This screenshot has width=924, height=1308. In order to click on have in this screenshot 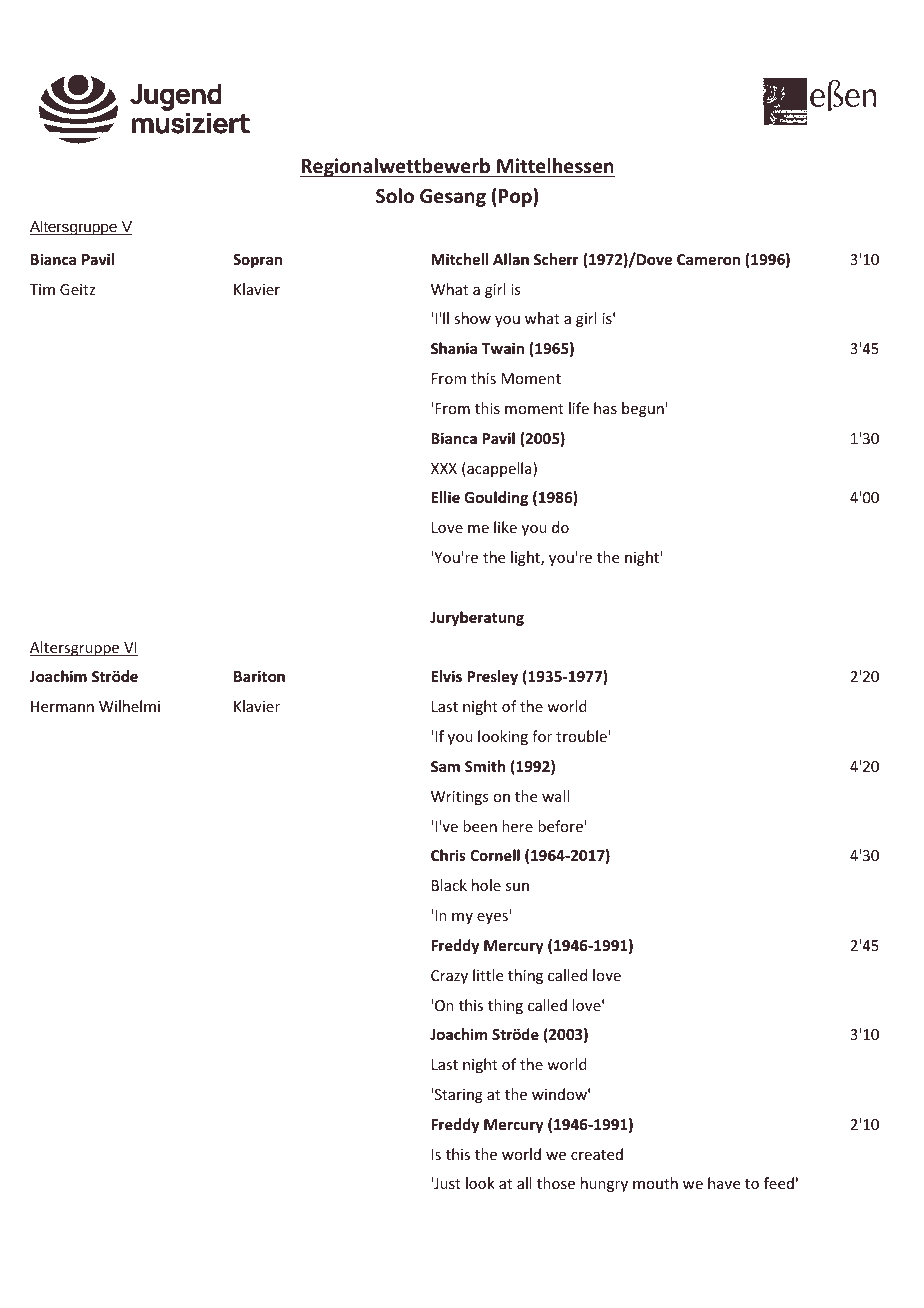, I will do `click(724, 1183)`.
